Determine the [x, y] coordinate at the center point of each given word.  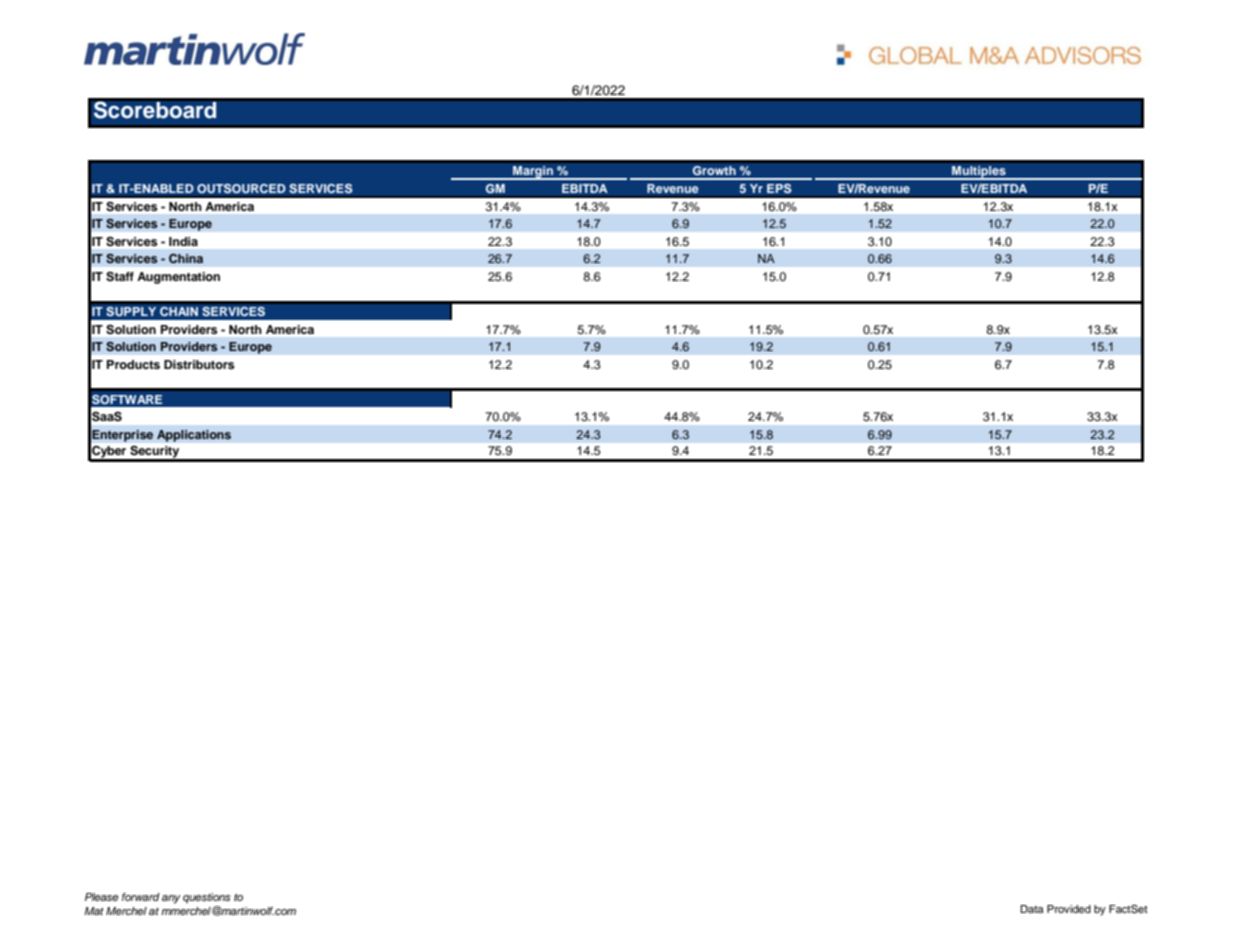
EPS [779, 188]
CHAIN [179, 311]
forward [141, 897]
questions [207, 898]
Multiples [979, 173]
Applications [194, 436]
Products [133, 364]
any [171, 899]
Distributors [199, 364]
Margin [533, 173]
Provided [1069, 909]
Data [1031, 909]
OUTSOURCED [241, 188]
